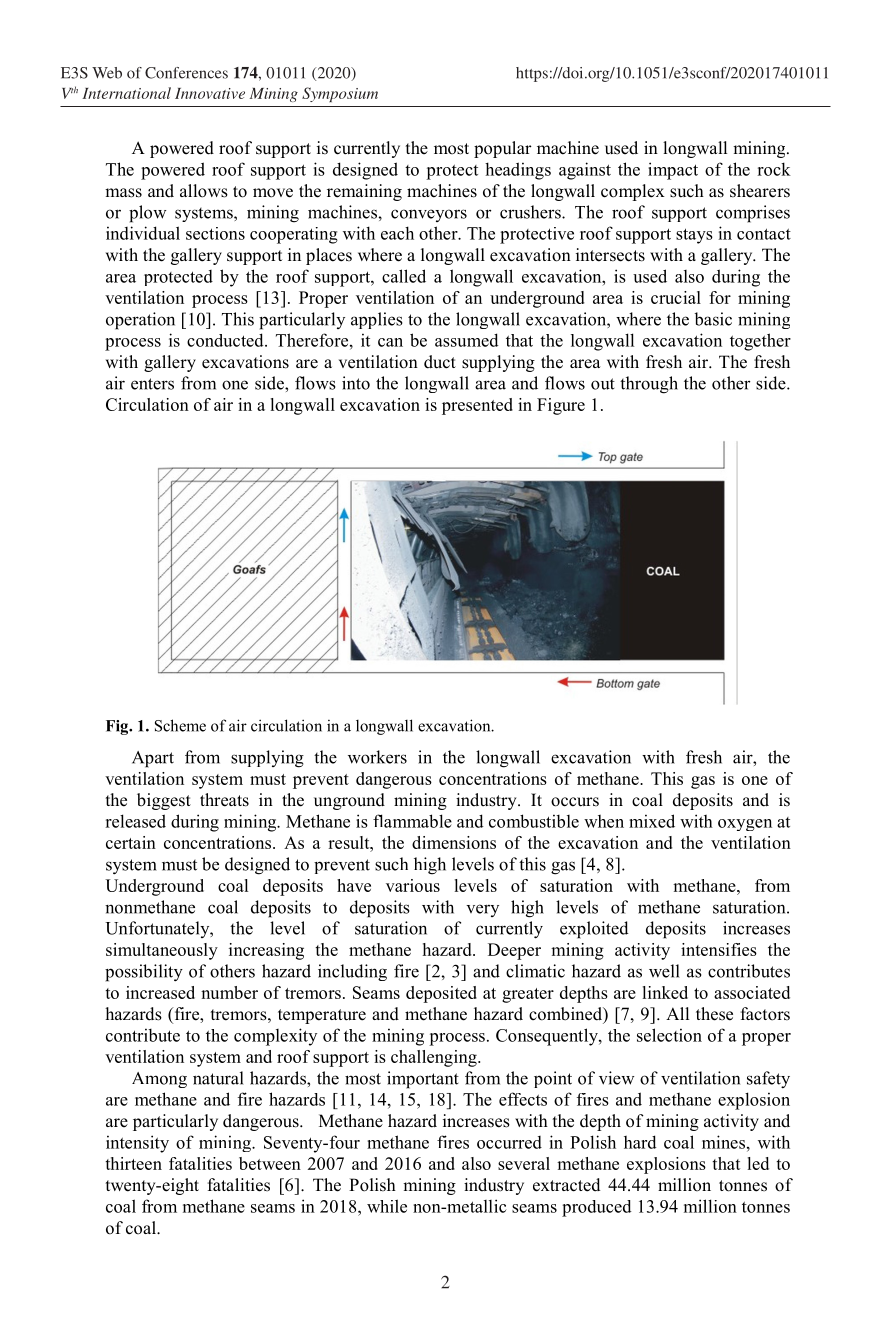 Image resolution: width=896 pixels, height=1318 pixels. What do you see at coordinates (673, 171) in the screenshot?
I see `impact` at bounding box center [673, 171].
